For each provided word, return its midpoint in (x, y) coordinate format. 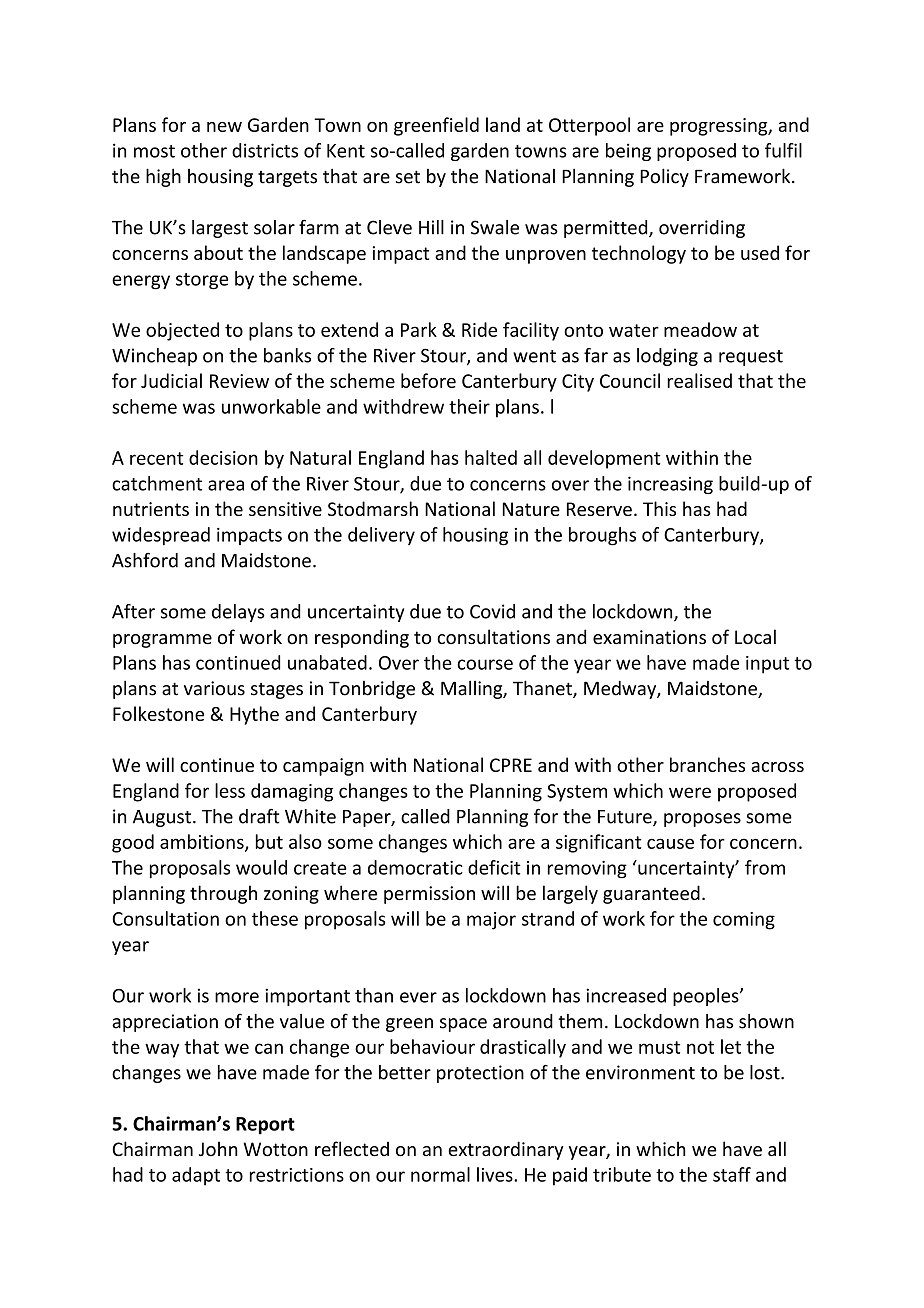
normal (440, 1174)
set (408, 177)
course (485, 664)
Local (755, 637)
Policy (664, 177)
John (218, 1149)
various (214, 688)
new (224, 127)
